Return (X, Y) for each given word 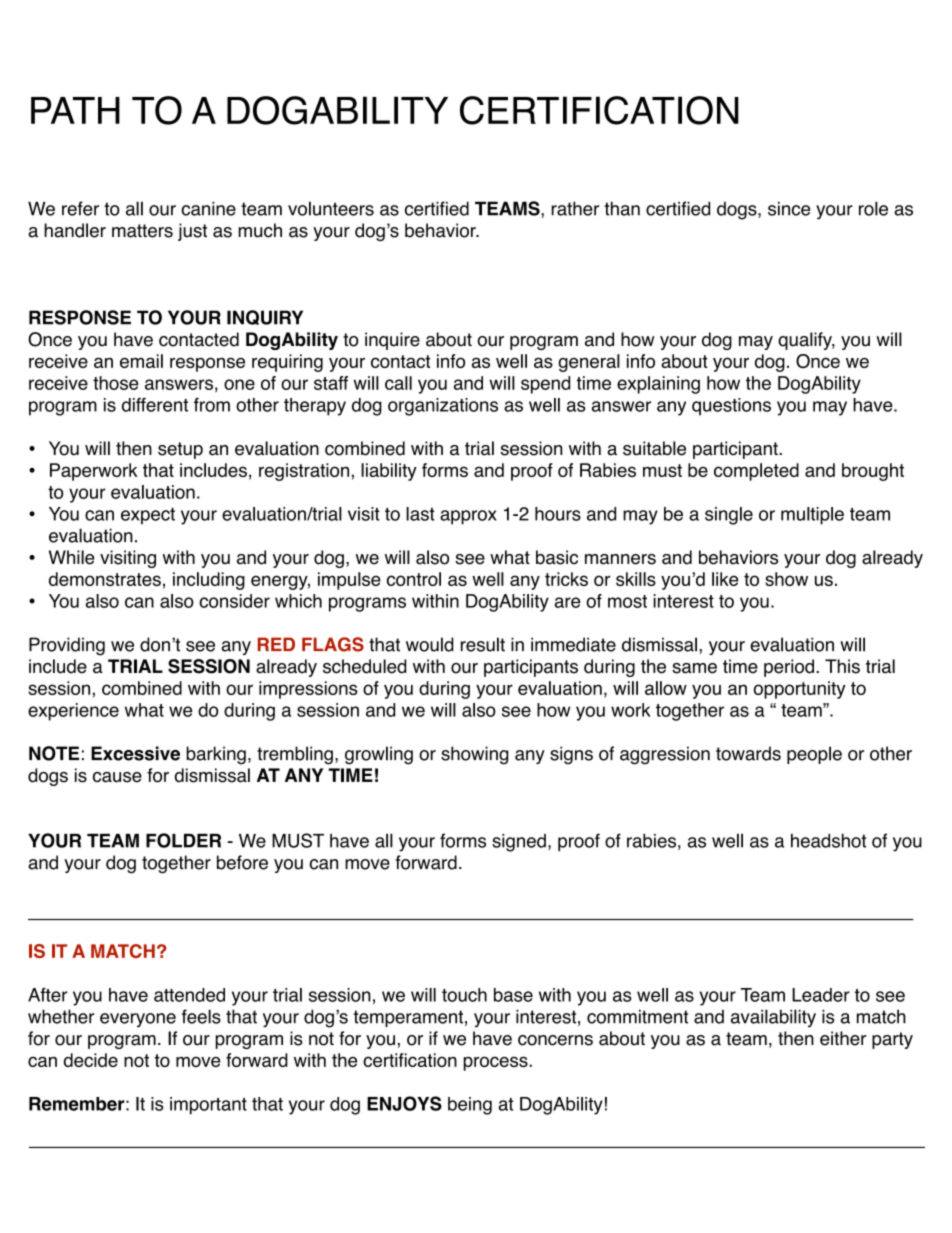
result (483, 644)
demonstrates (105, 579)
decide (90, 1060)
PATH (75, 110)
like (725, 579)
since (789, 209)
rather (575, 208)
